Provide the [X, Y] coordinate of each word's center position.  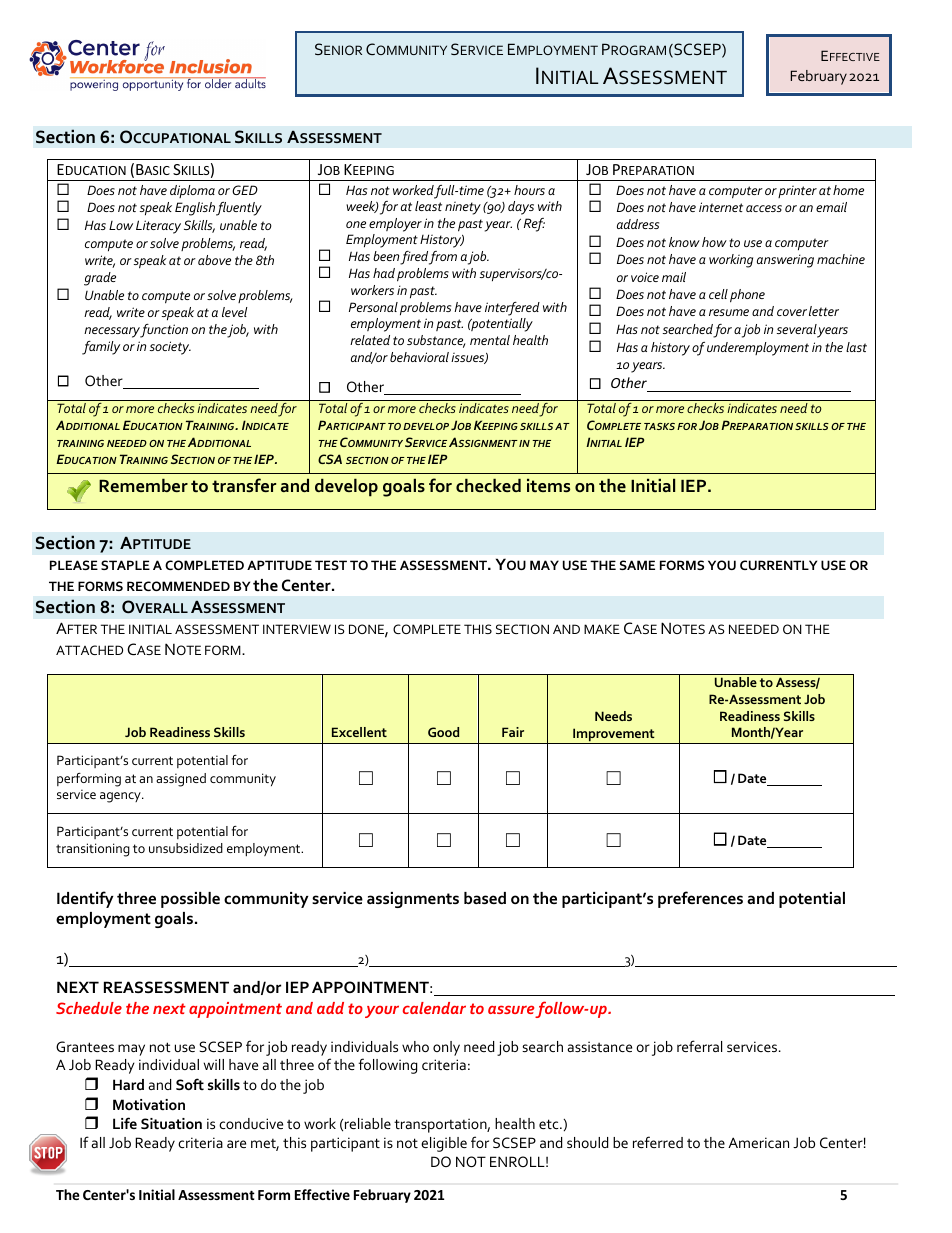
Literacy [158, 227]
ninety [463, 208]
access [764, 208]
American [758, 1142]
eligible [444, 1144]
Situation [171, 1123]
